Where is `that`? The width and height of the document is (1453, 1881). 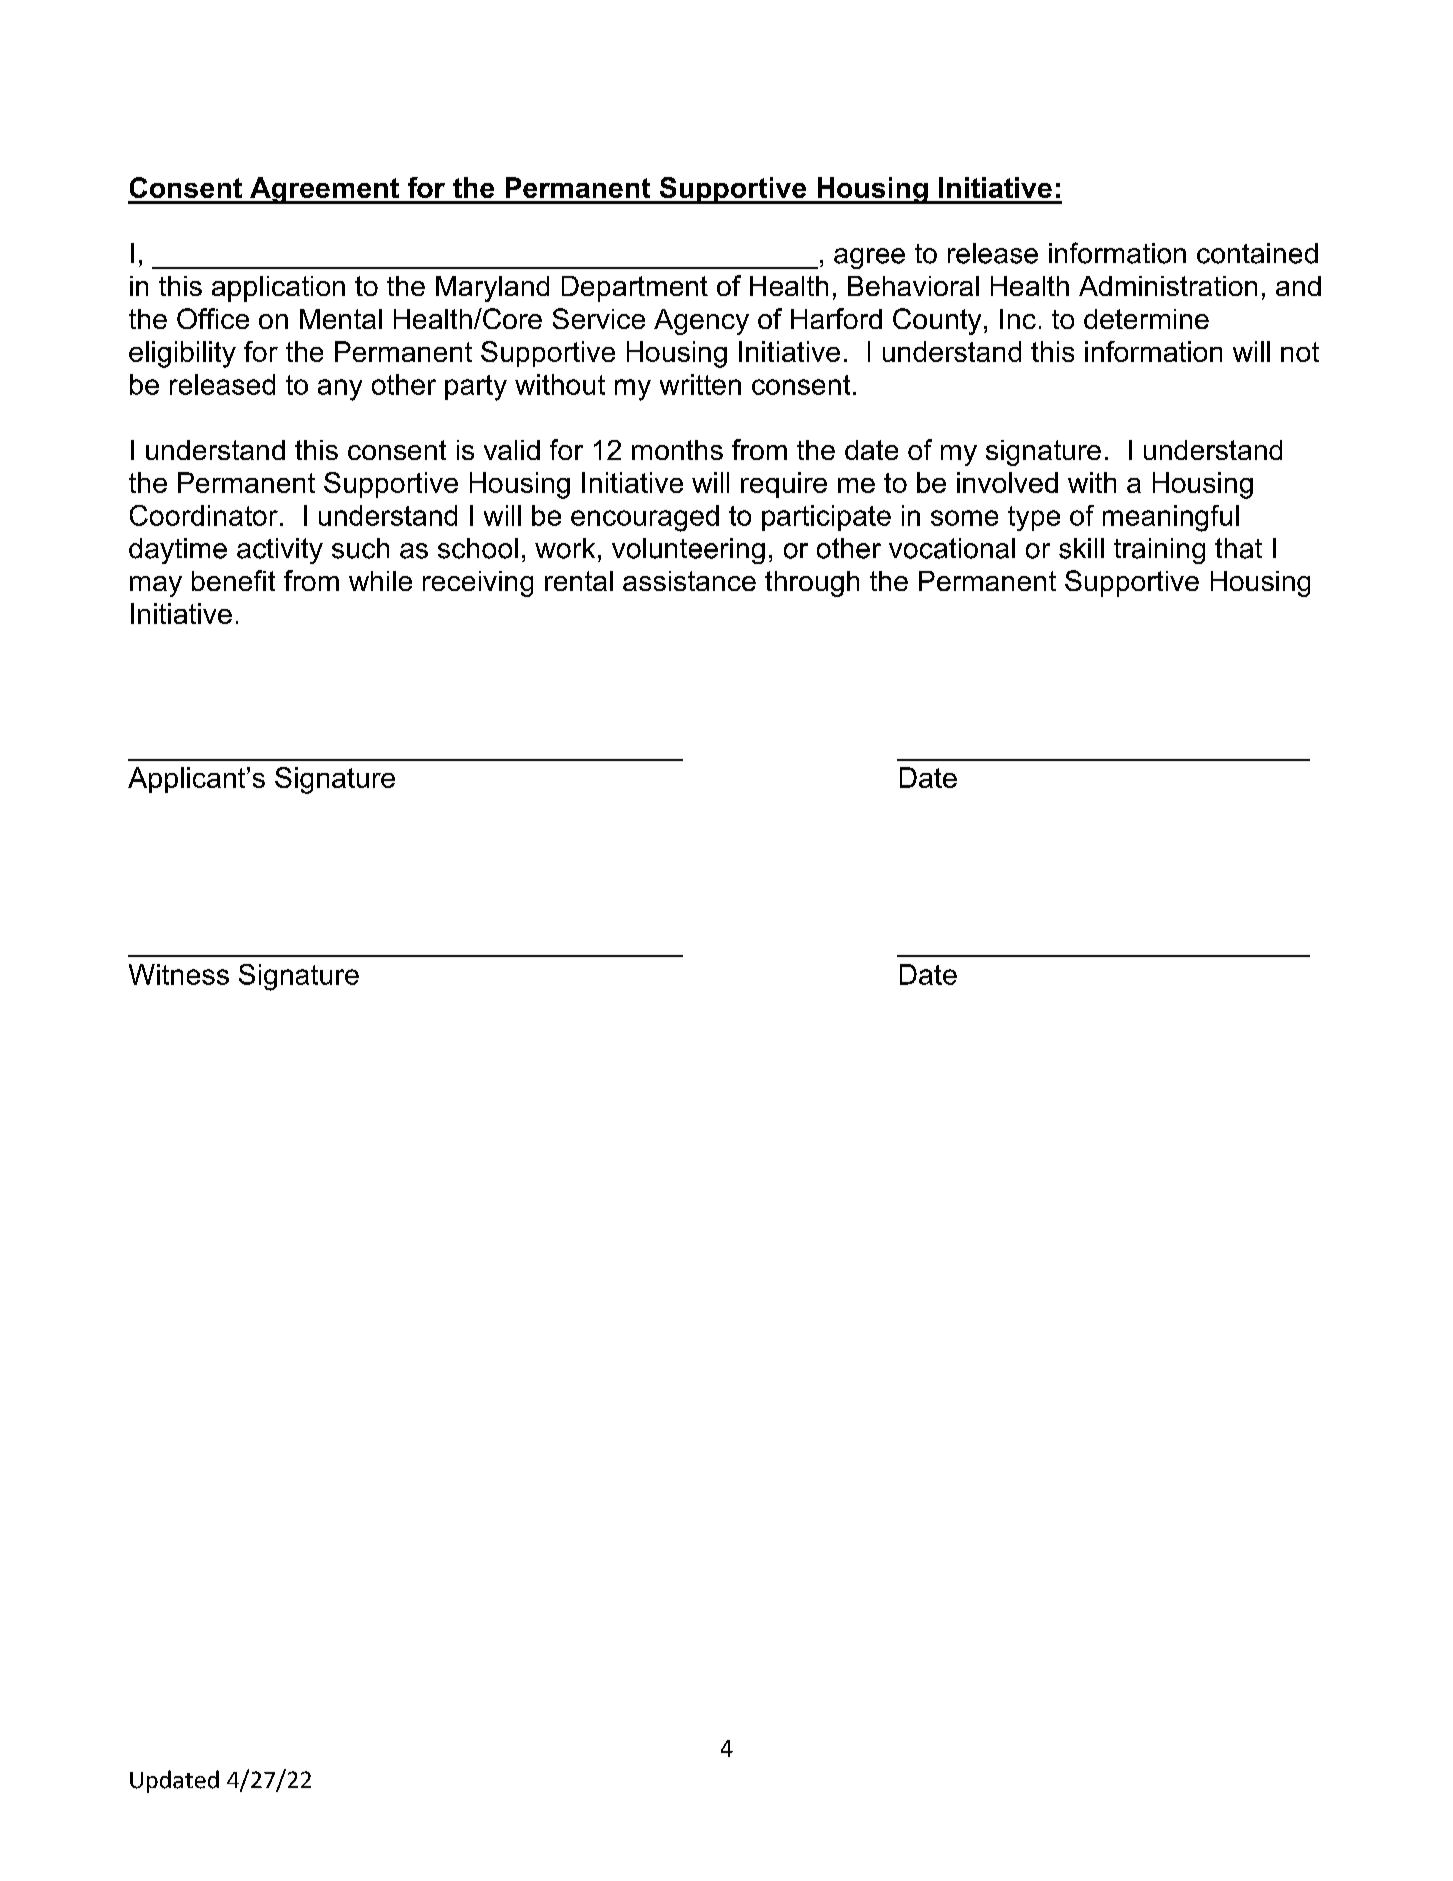 that is located at coordinates (1238, 548).
